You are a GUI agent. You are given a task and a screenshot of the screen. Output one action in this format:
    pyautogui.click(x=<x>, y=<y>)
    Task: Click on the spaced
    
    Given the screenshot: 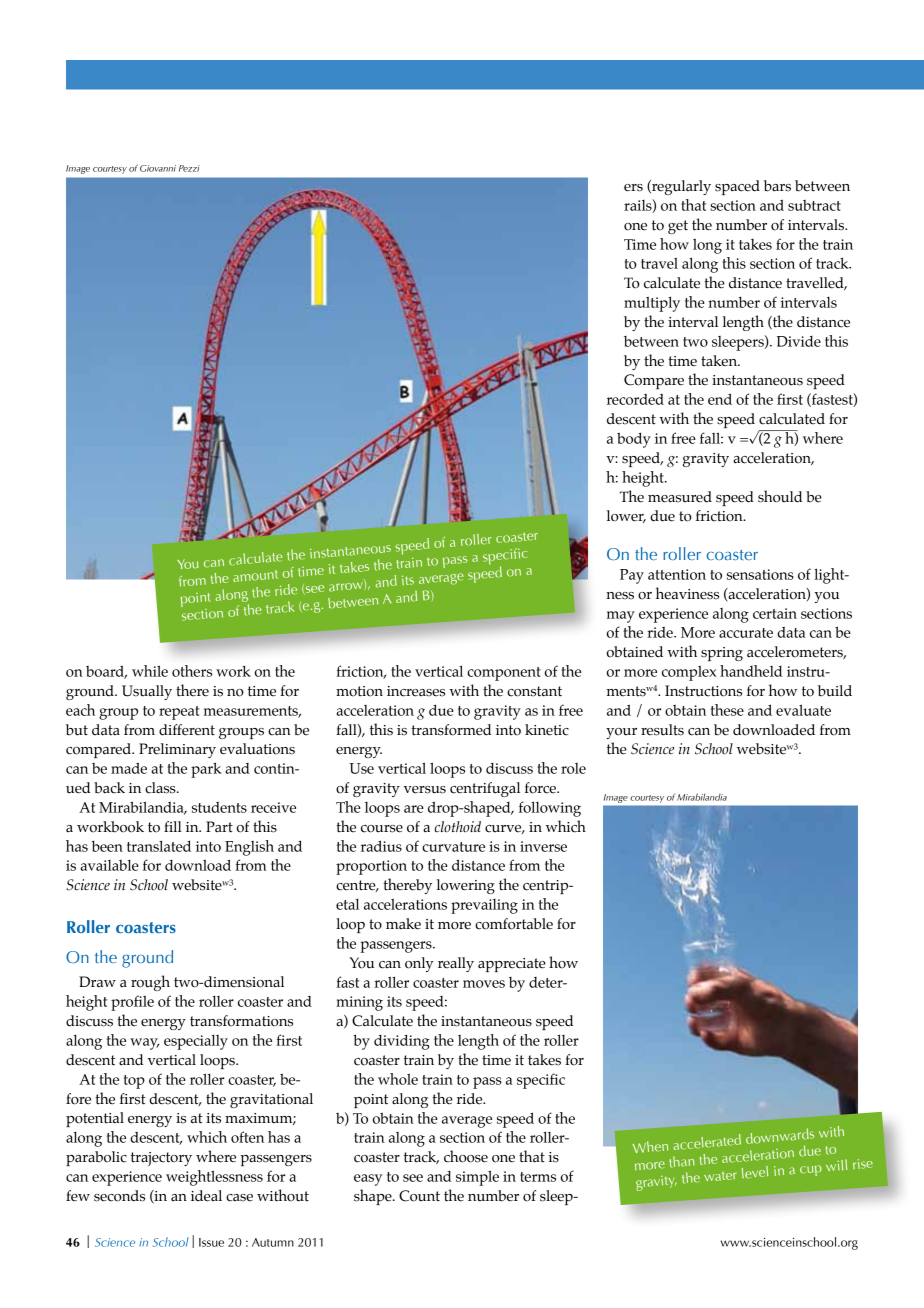 What is the action you would take?
    pyautogui.click(x=737, y=187)
